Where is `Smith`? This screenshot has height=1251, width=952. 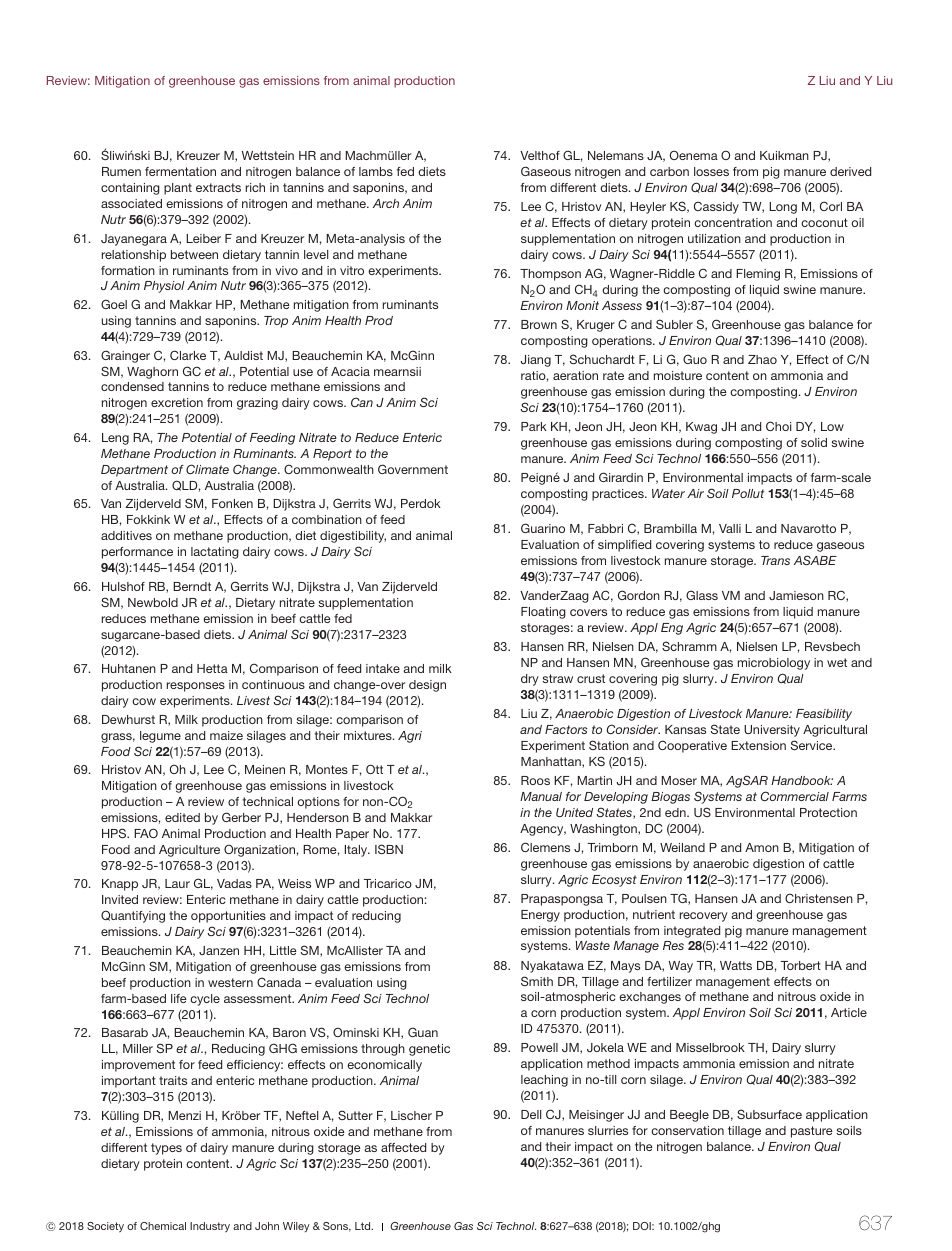
Smith is located at coordinates (537, 981).
